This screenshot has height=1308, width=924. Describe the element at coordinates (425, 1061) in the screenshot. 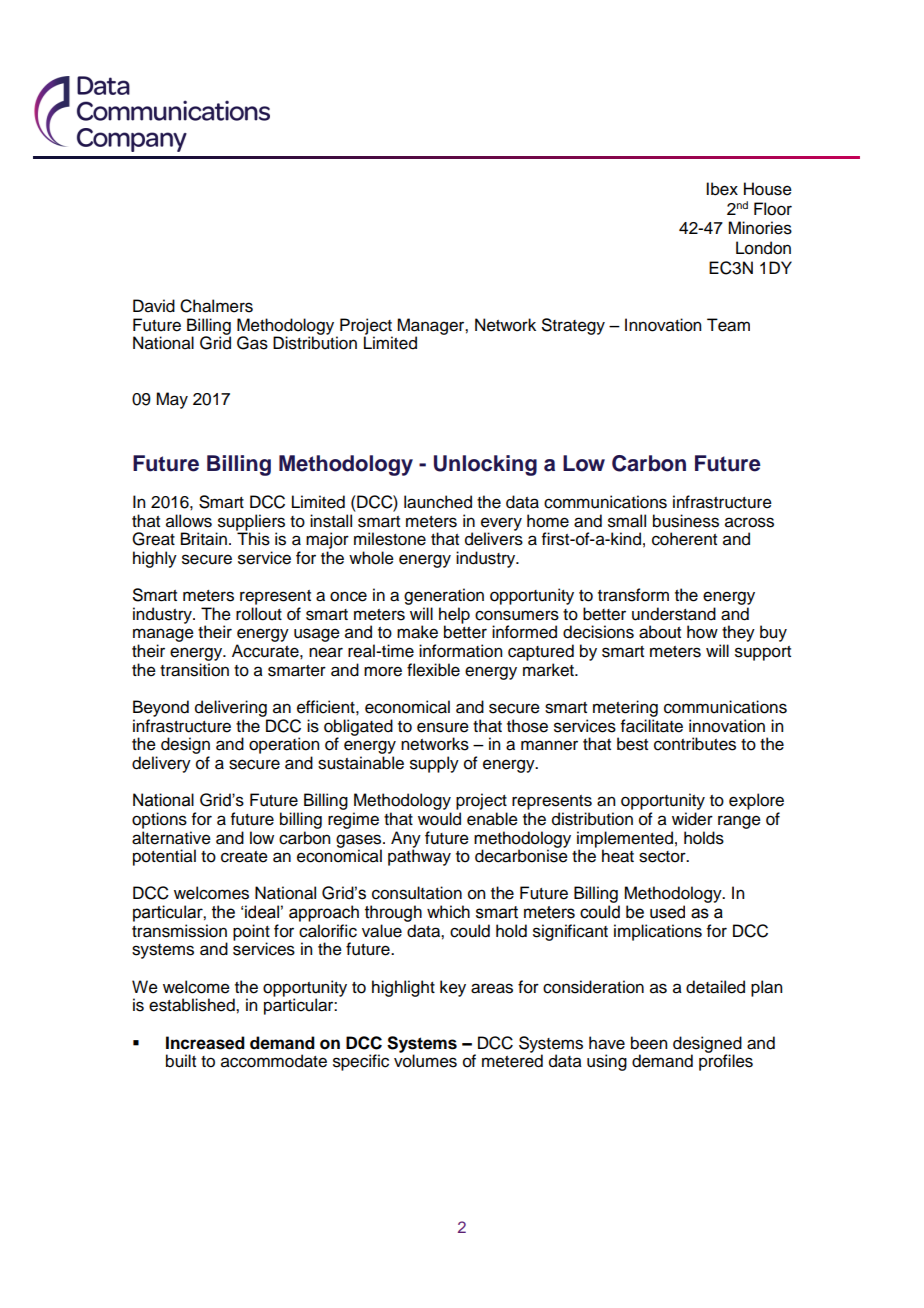

I see `volumes` at that location.
